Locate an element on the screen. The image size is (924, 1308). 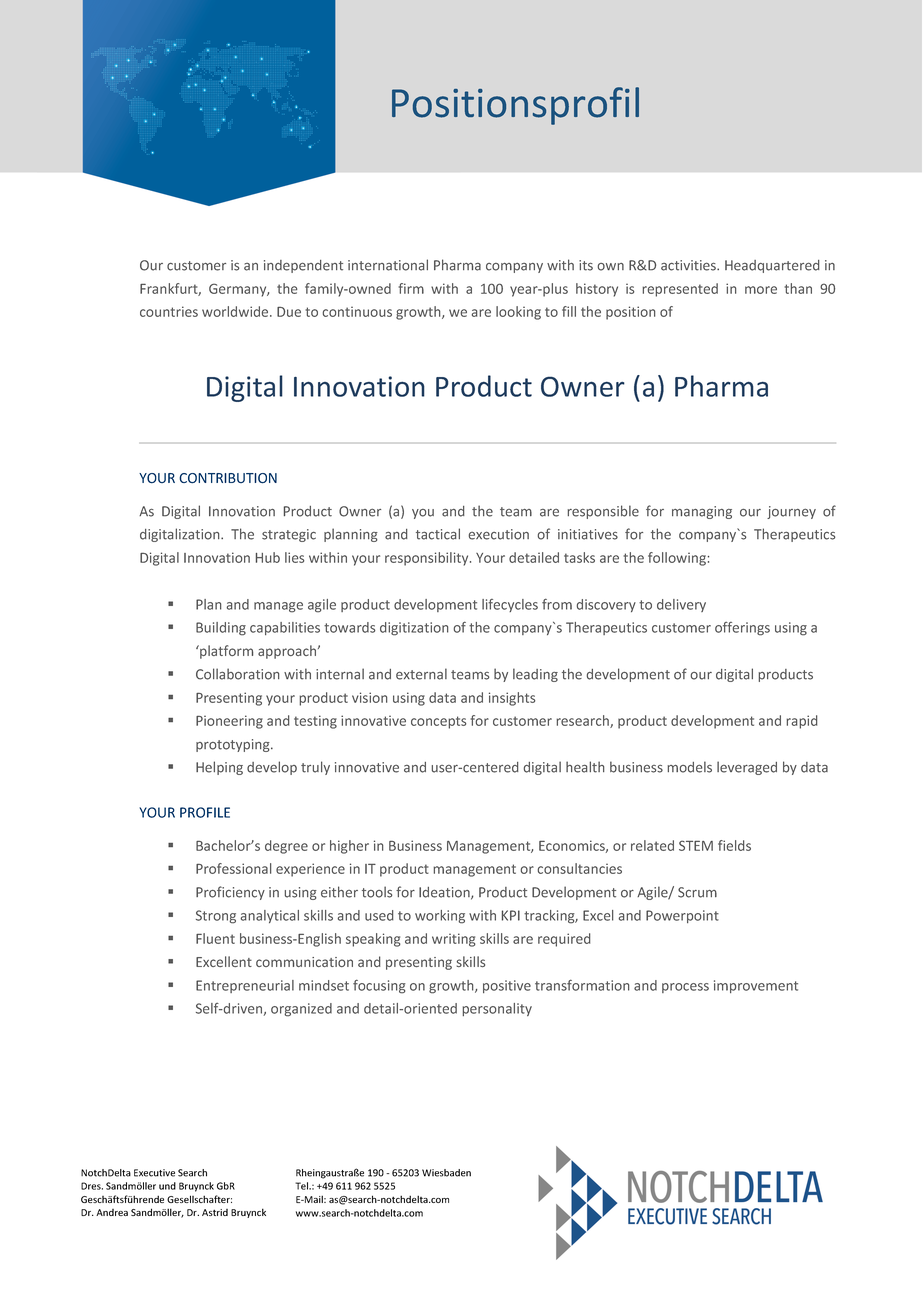
firm is located at coordinates (411, 288).
